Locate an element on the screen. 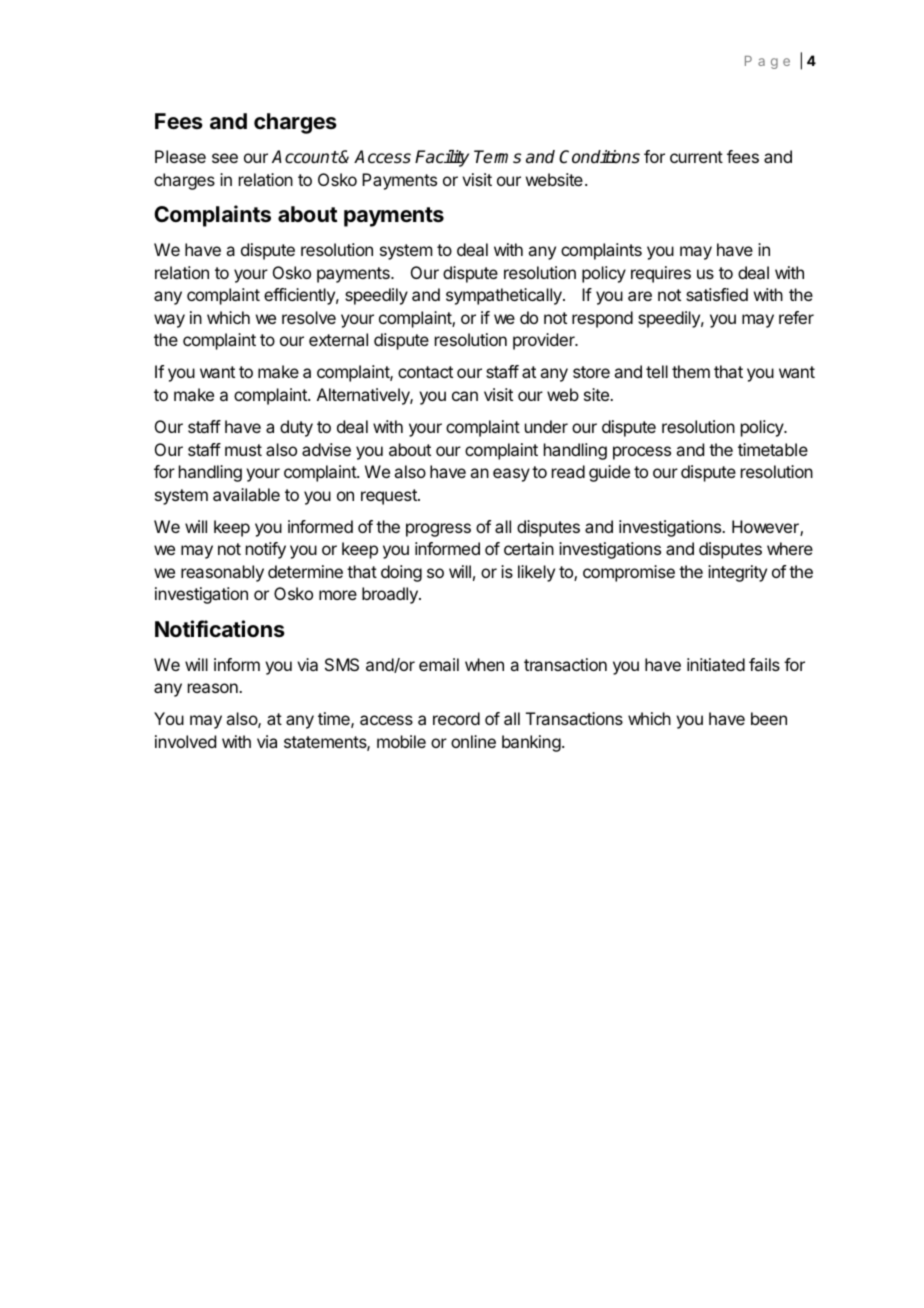 This screenshot has width=924, height=1308. current is located at coordinates (696, 157).
